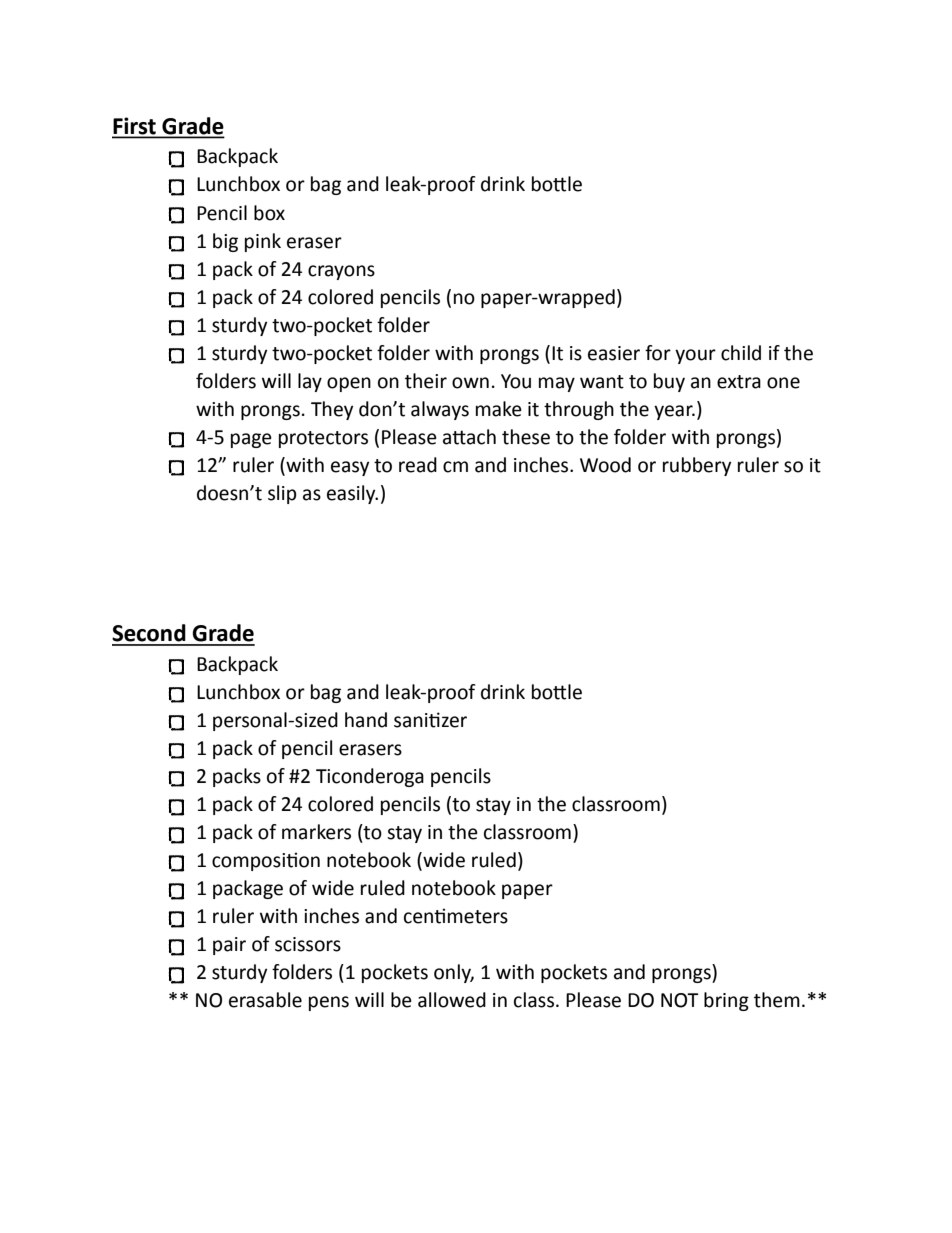  What do you see at coordinates (308, 944) in the screenshot?
I see `scissors` at bounding box center [308, 944].
